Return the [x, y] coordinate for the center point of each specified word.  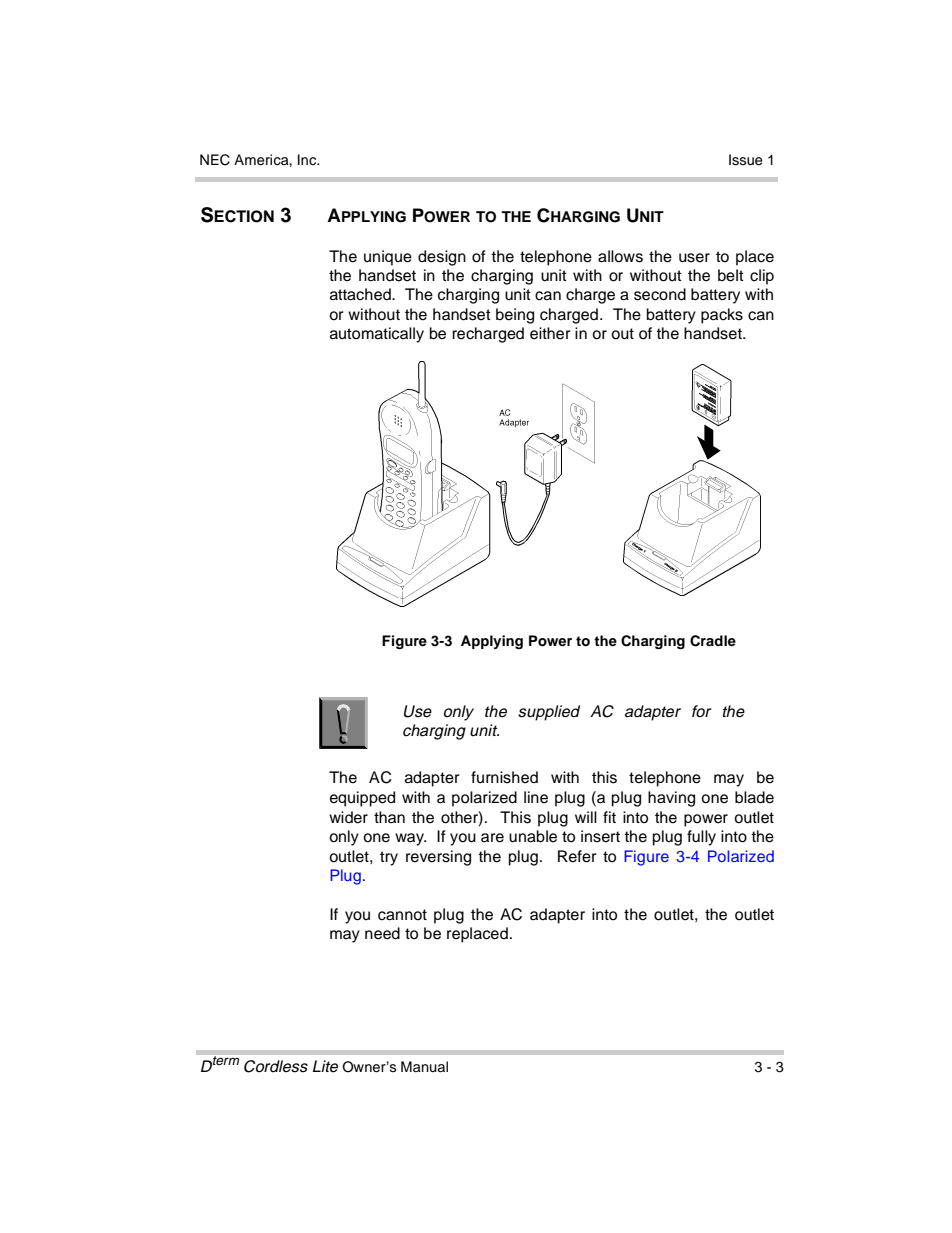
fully [701, 838]
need [382, 933]
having [671, 799]
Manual [424, 1067]
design [442, 258]
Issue [746, 160]
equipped [362, 799]
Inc [308, 159]
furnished [504, 777]
